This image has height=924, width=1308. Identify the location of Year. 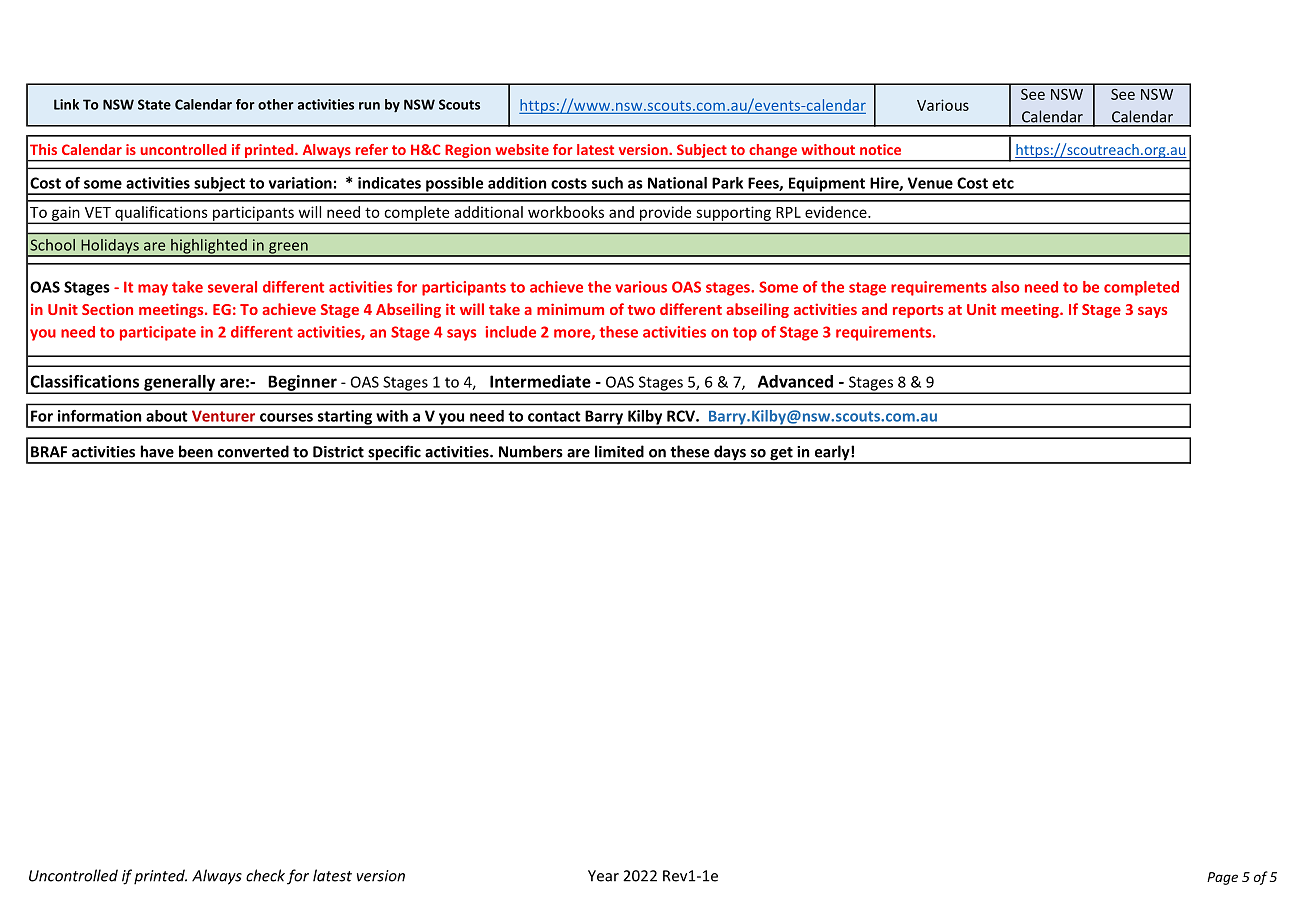
(603, 876).
